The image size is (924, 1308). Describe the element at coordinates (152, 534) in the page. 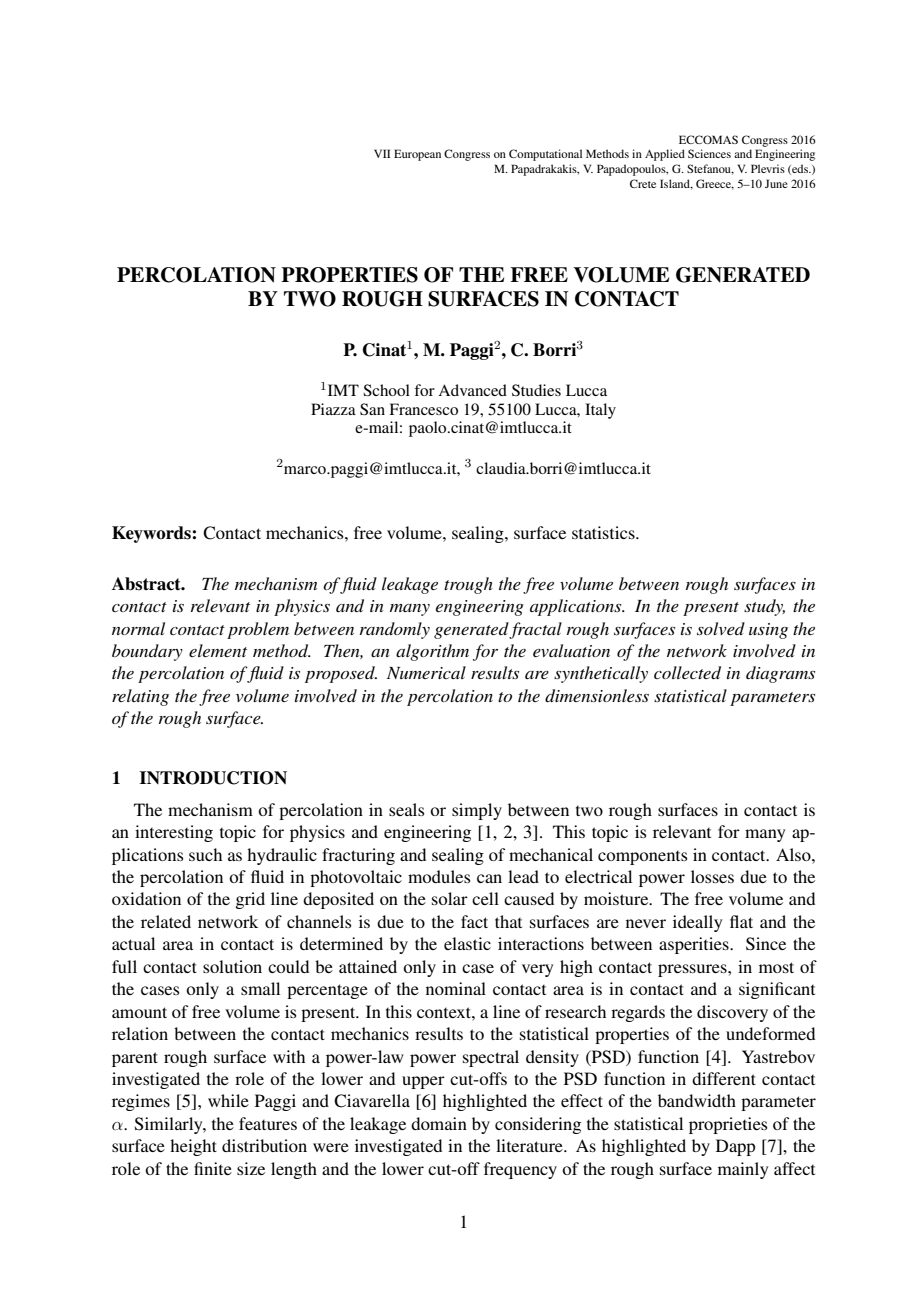

I see `Keywords` at that location.
